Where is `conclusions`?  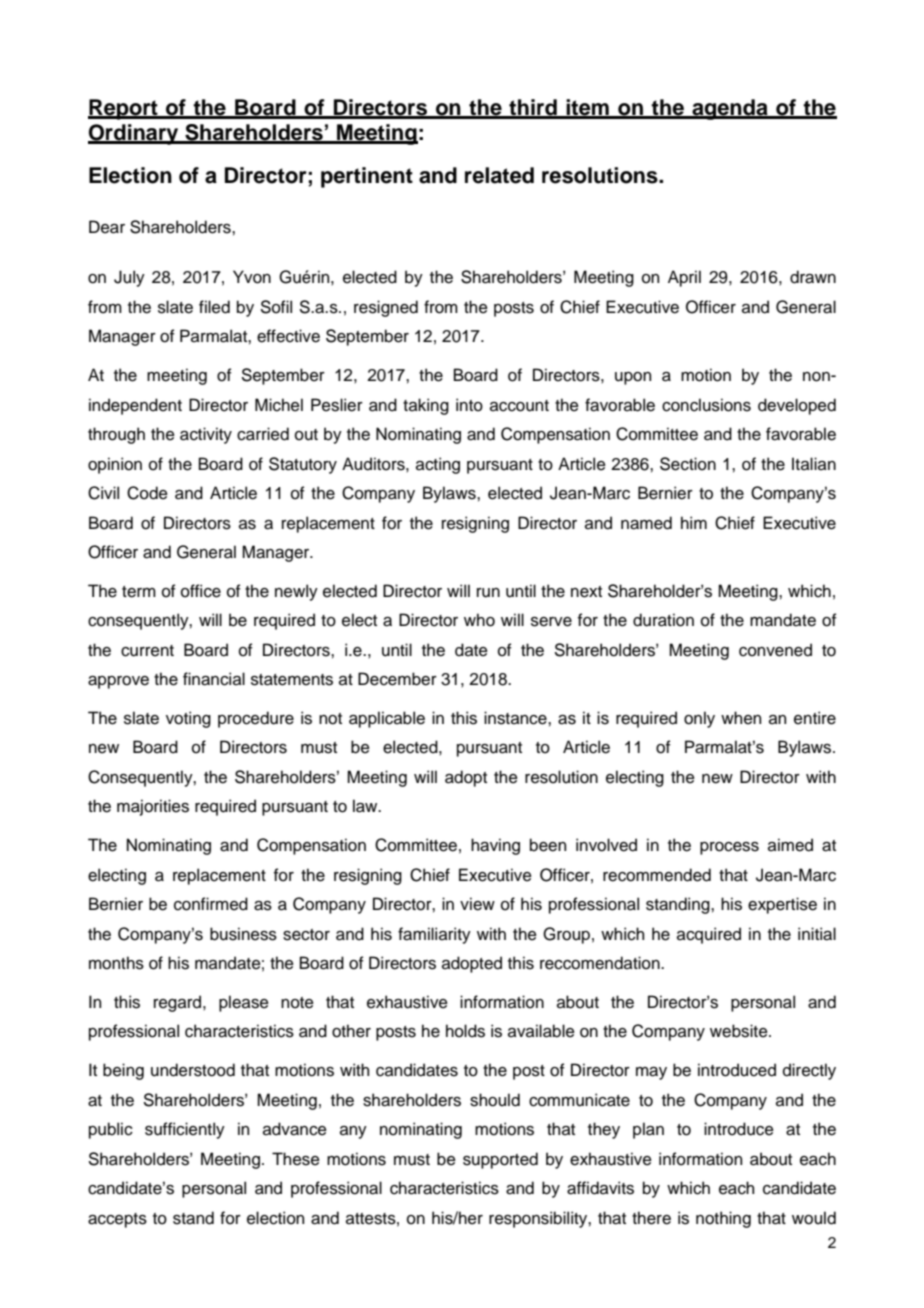 conclusions is located at coordinates (706, 405).
